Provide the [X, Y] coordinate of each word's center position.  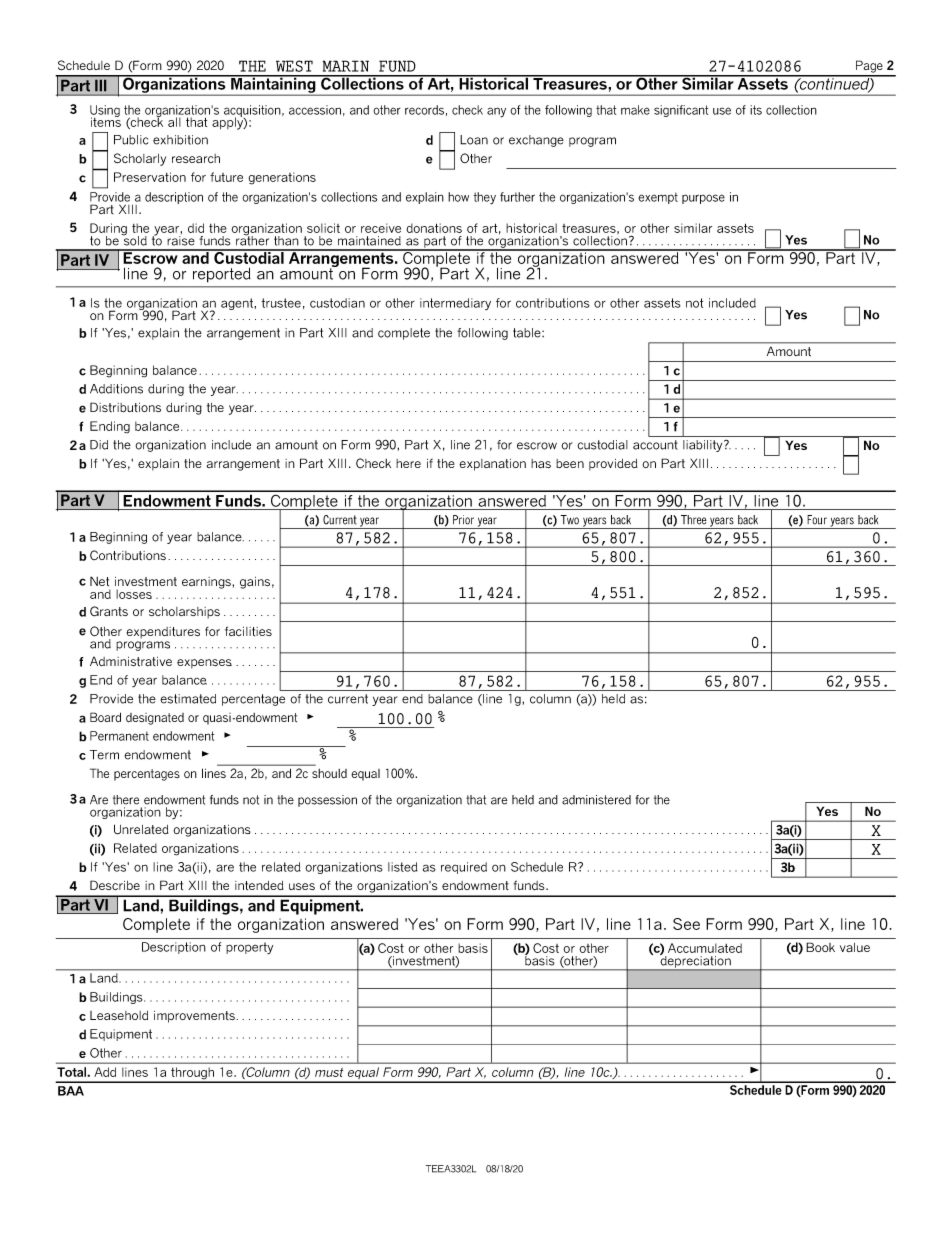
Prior [463, 520]
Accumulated [705, 948]
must [329, 1072]
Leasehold [119, 1015]
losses [134, 594]
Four [817, 520]
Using [105, 112]
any [496, 112]
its [756, 110]
